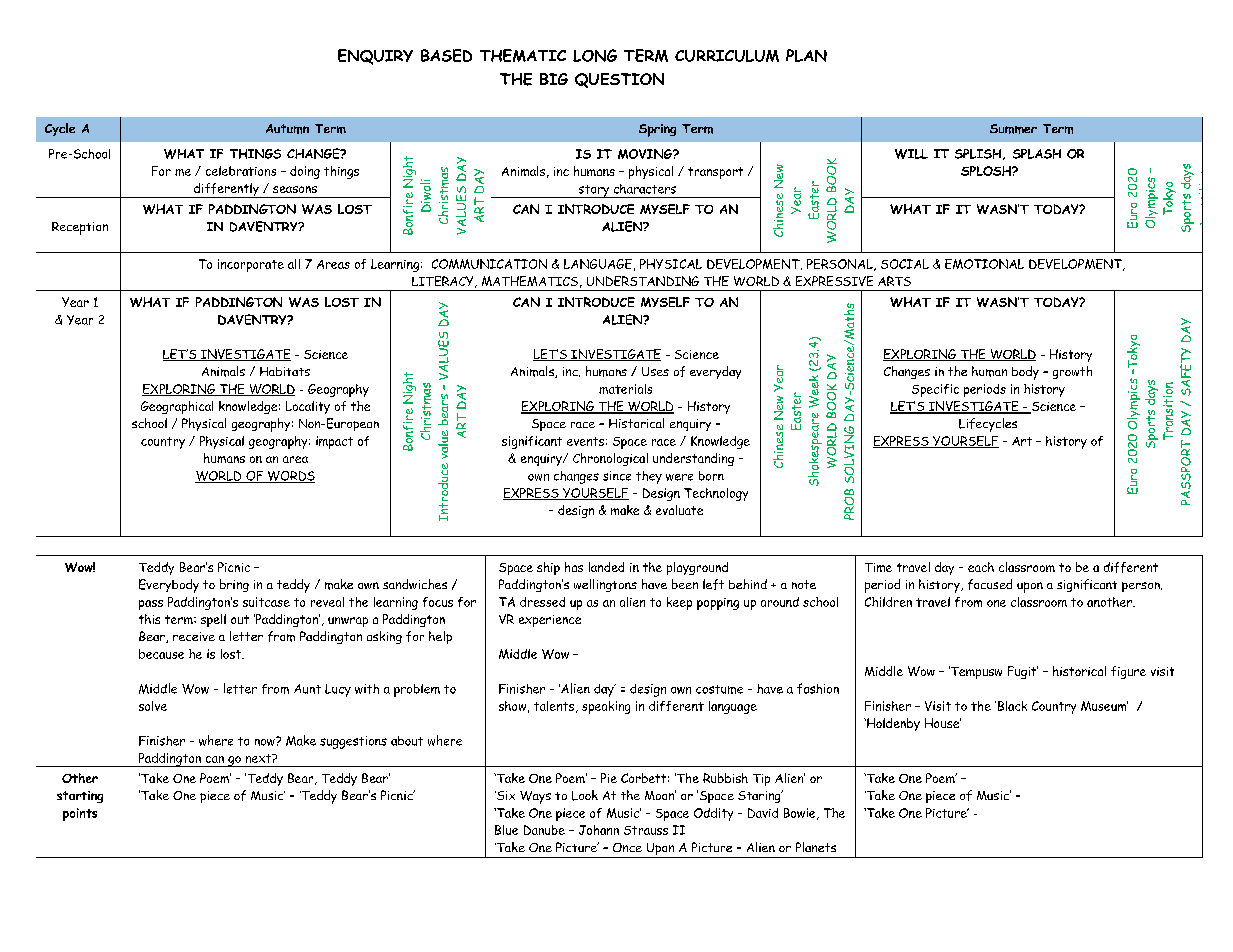 The height and width of the page is (952, 1233). Describe the element at coordinates (610, 459) in the page. I see `Chronological` at that location.
